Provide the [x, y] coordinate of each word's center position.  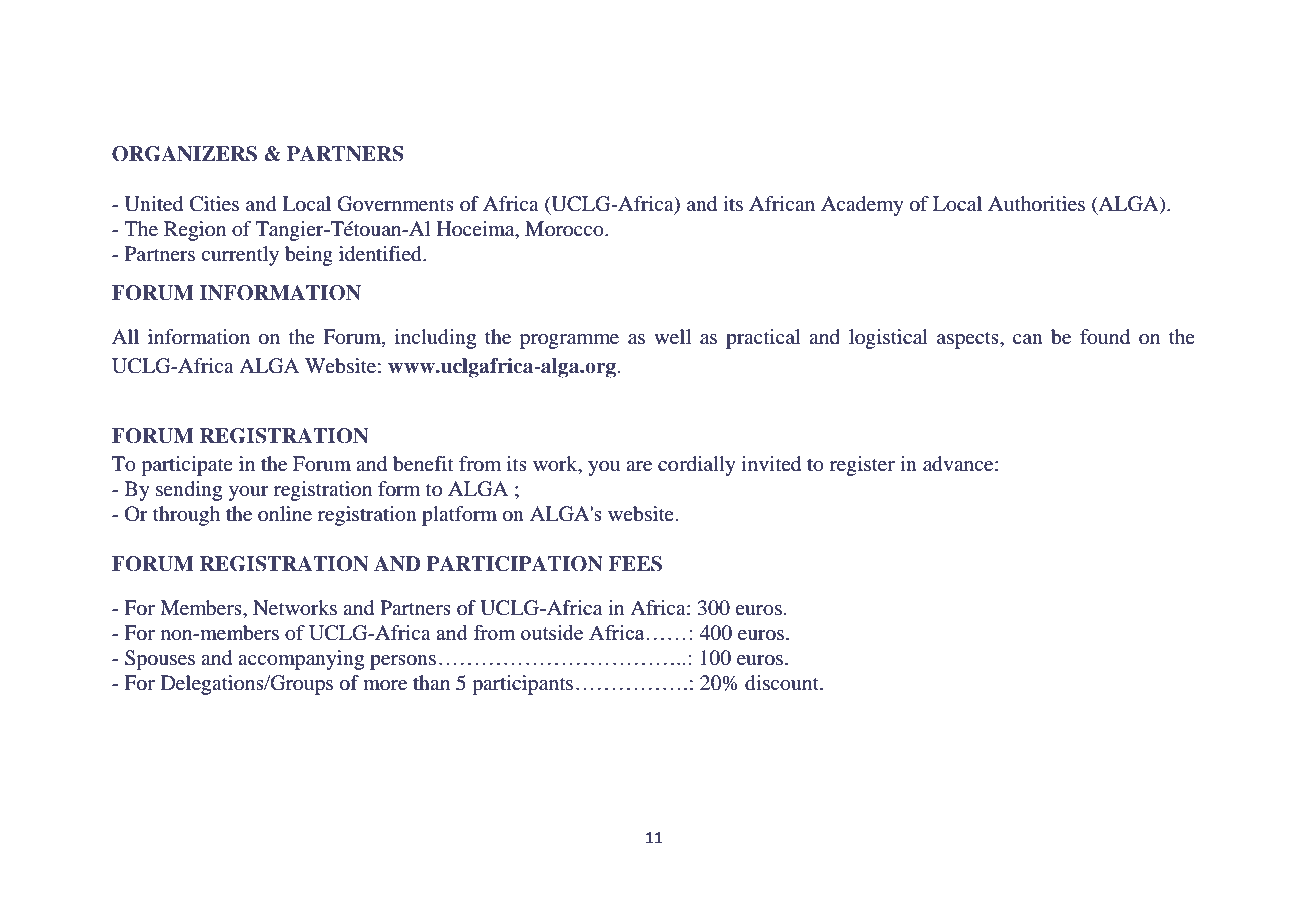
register [862, 466]
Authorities [1036, 204]
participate [187, 466]
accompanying [301, 660]
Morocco [565, 229]
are [639, 466]
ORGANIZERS [184, 154]
